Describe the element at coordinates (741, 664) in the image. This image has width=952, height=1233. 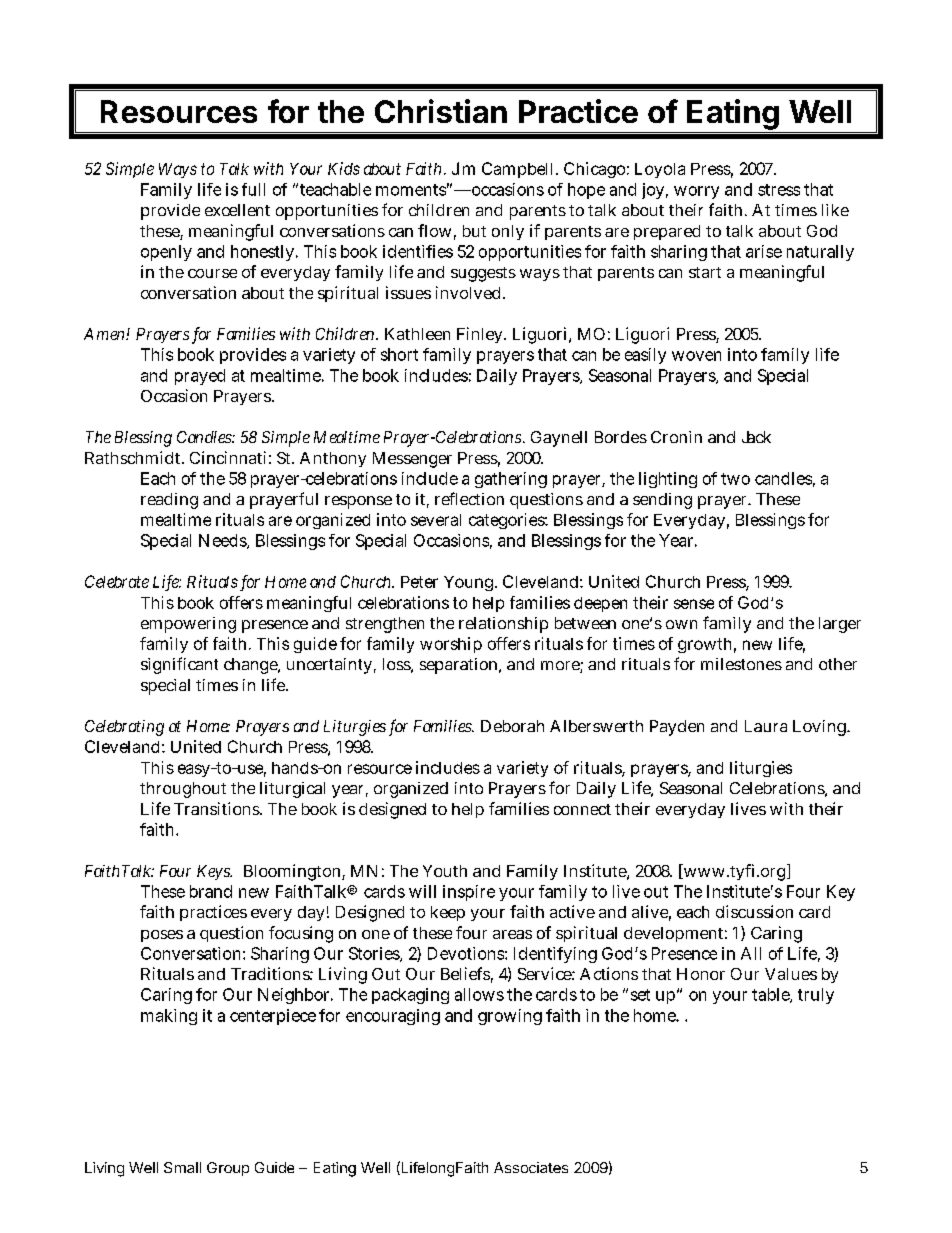
I see `milestones` at that location.
